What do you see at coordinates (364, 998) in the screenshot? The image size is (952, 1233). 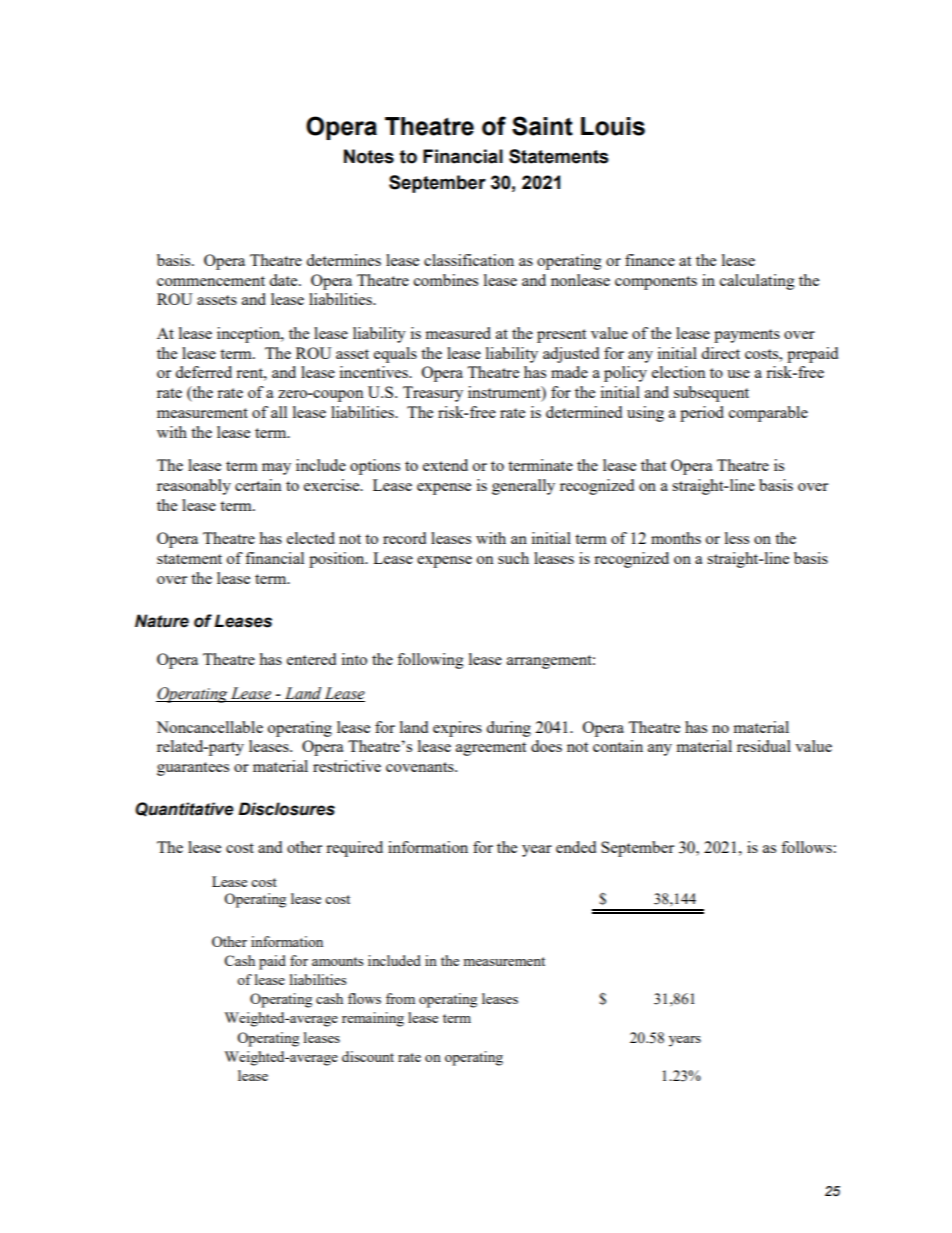 I see `flows` at bounding box center [364, 998].
